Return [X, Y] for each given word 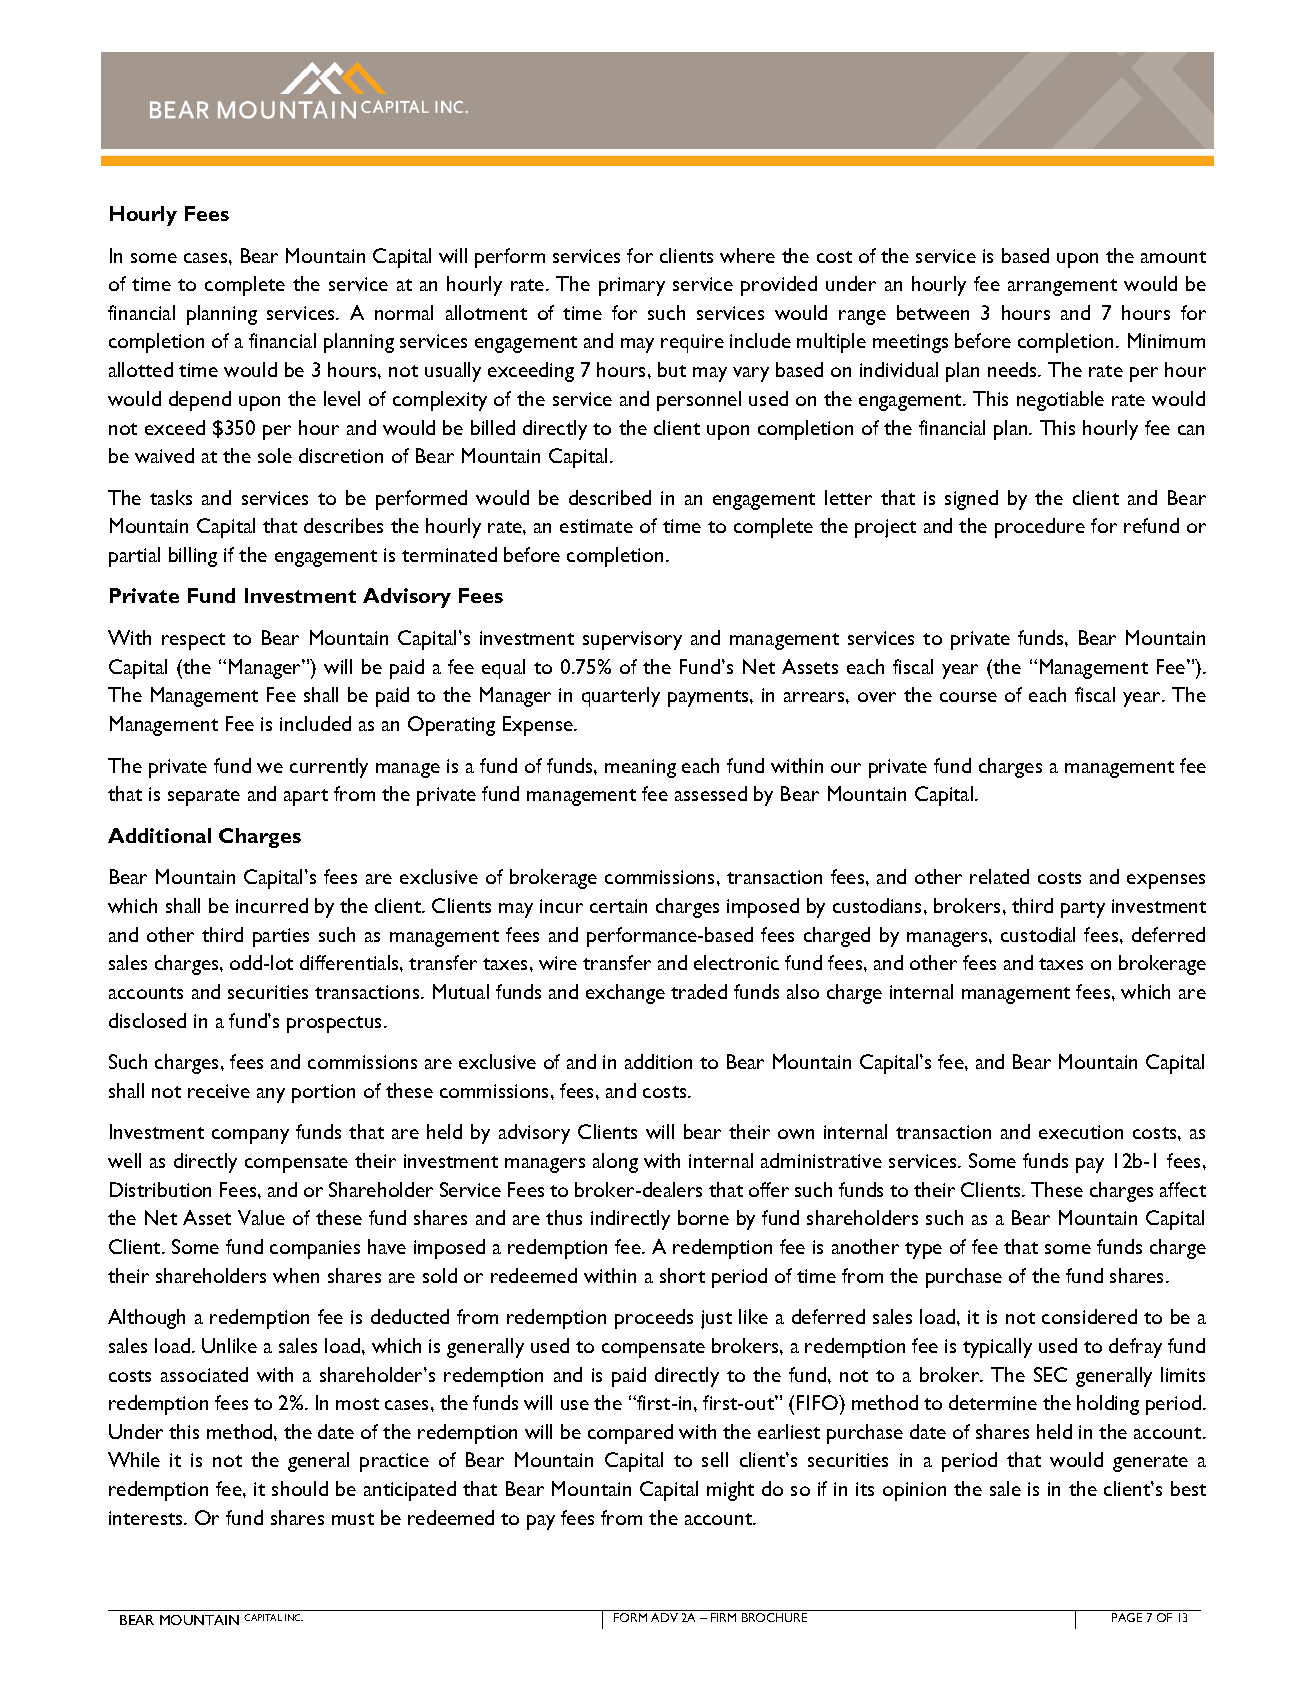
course [968, 697]
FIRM [723, 1617]
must [353, 1519]
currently [329, 768]
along [615, 1163]
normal [404, 312]
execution [1081, 1132]
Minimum [1166, 340]
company [250, 1136]
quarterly [621, 697]
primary [632, 286]
